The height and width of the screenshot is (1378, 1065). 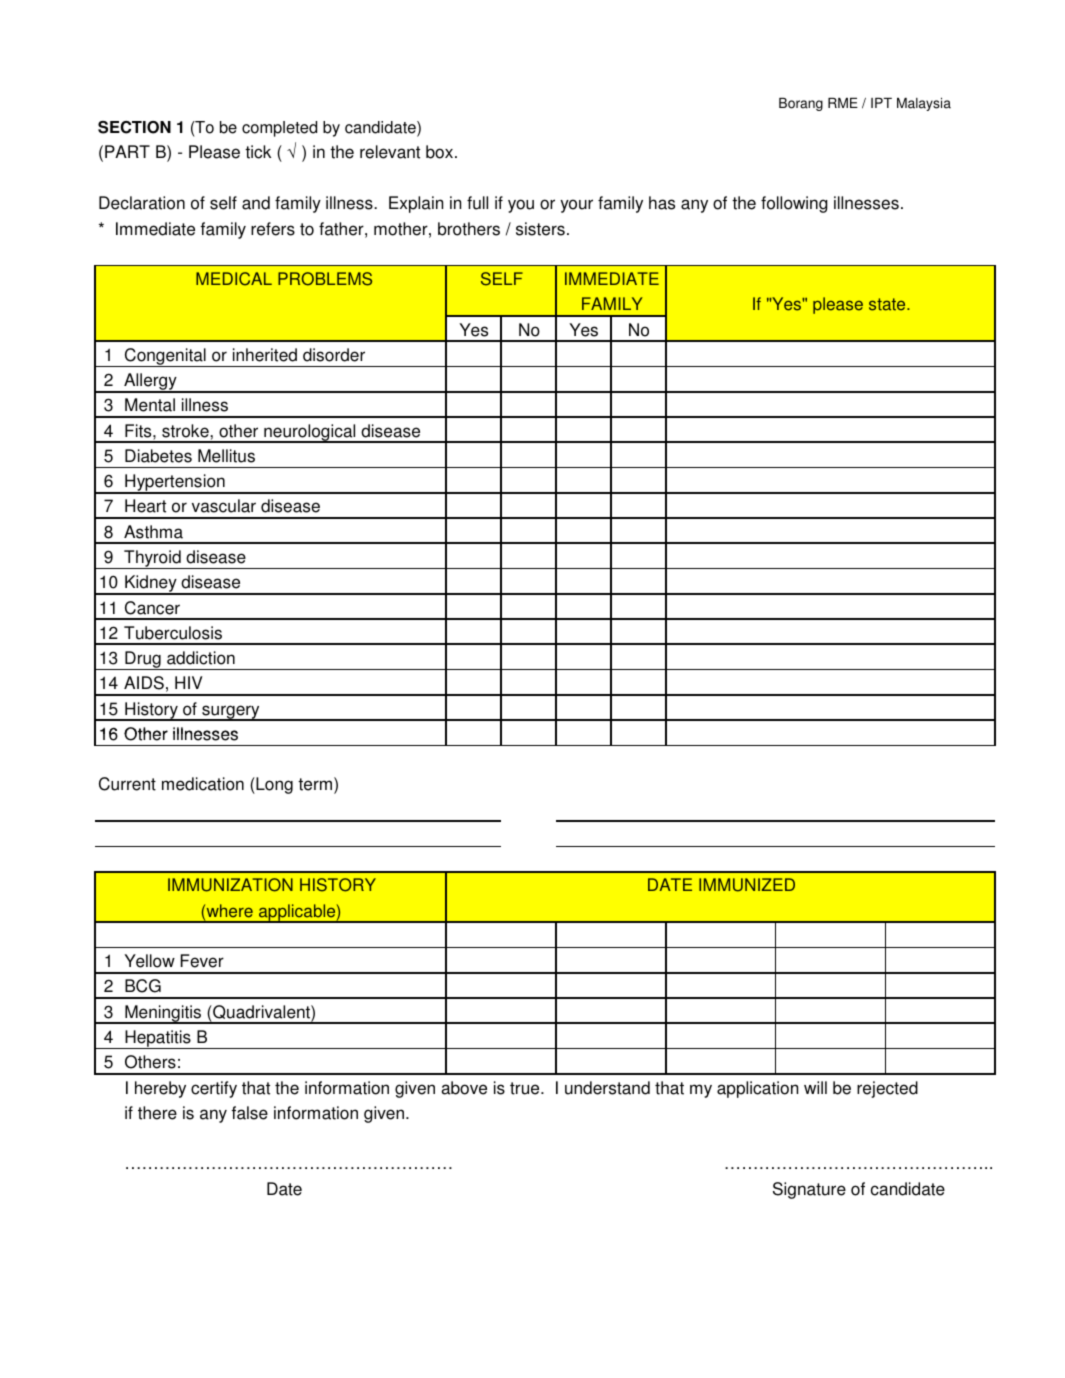 What do you see at coordinates (526, 1088) in the screenshot?
I see `true` at bounding box center [526, 1088].
